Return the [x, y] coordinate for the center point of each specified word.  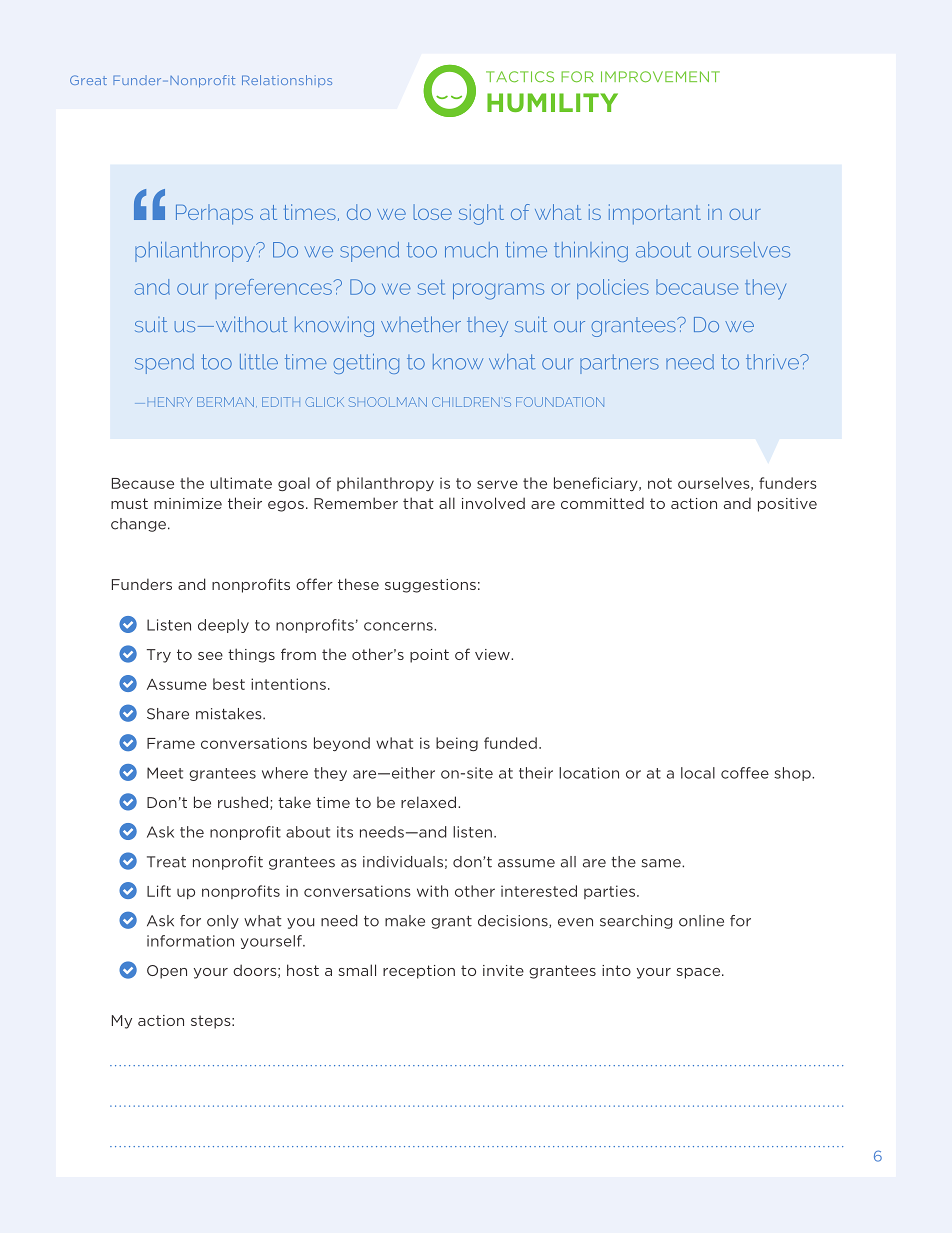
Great [88, 80]
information [190, 941]
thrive [773, 362]
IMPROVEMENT [660, 76]
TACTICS [520, 77]
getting [366, 364]
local [698, 773]
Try [159, 656]
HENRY [170, 402]
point [429, 656]
